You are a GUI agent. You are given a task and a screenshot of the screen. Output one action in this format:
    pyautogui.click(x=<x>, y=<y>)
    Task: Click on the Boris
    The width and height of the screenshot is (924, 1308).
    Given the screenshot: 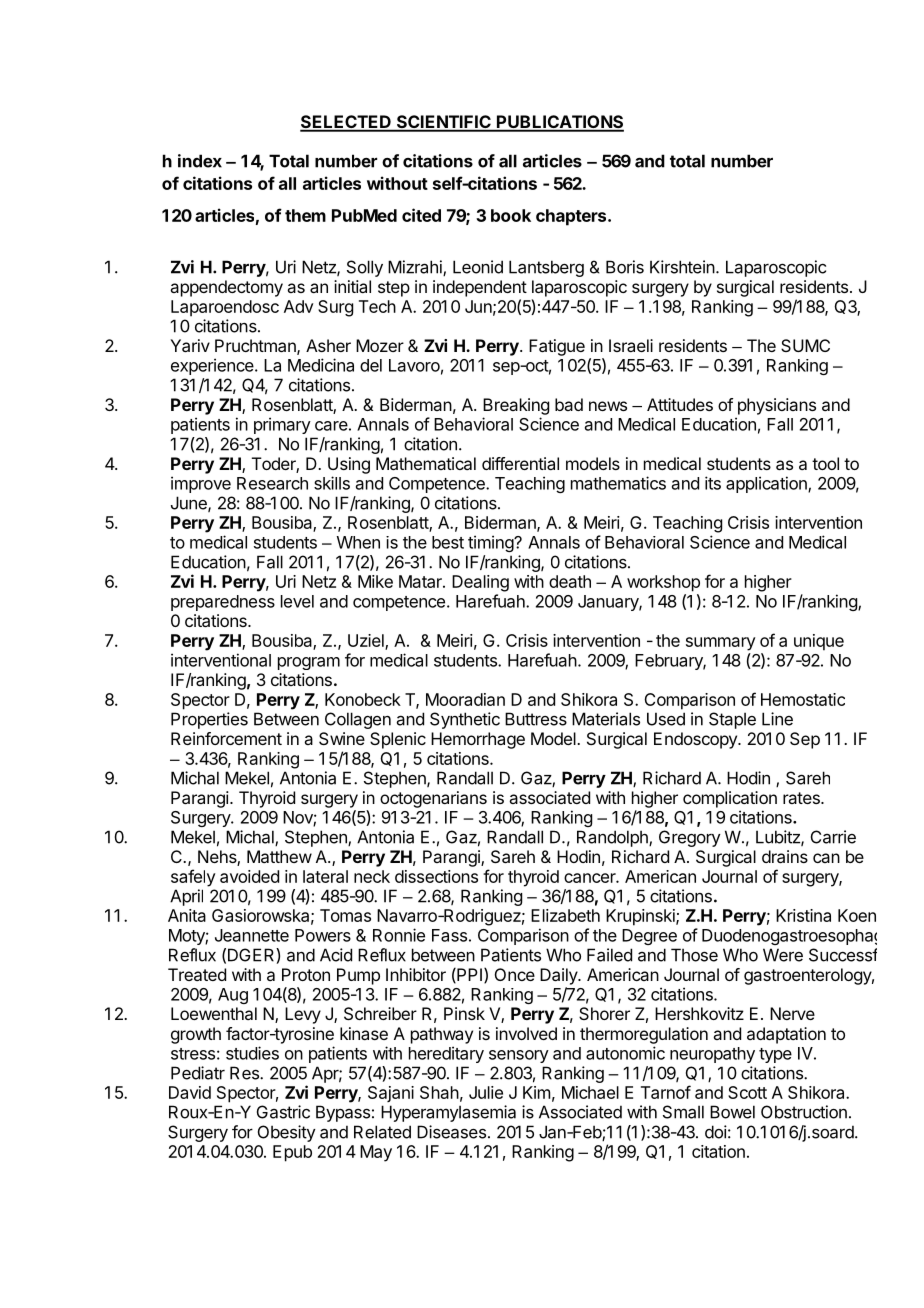 What is the action you would take?
    pyautogui.click(x=625, y=267)
